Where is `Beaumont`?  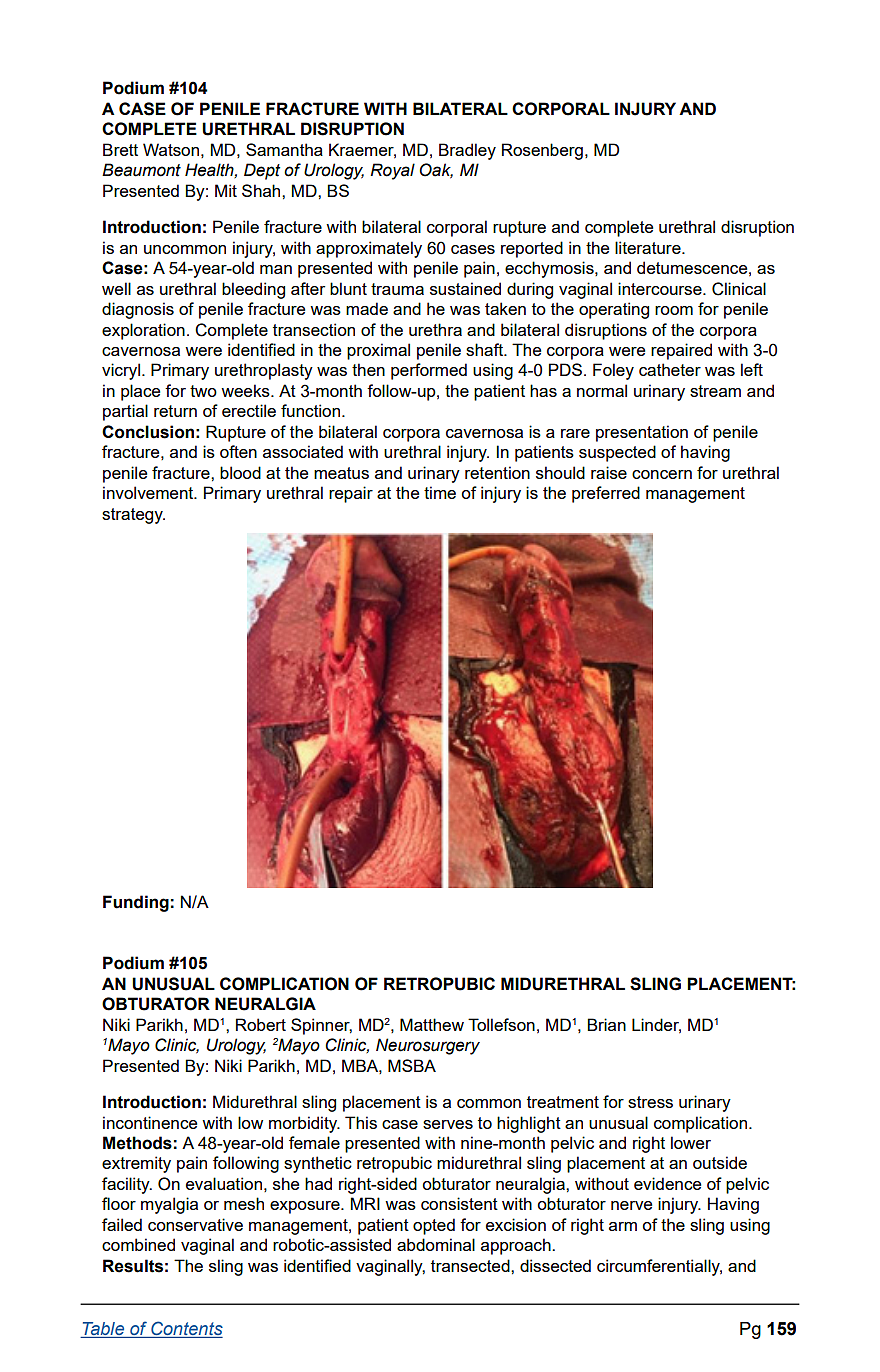 Beaumont is located at coordinates (141, 170).
